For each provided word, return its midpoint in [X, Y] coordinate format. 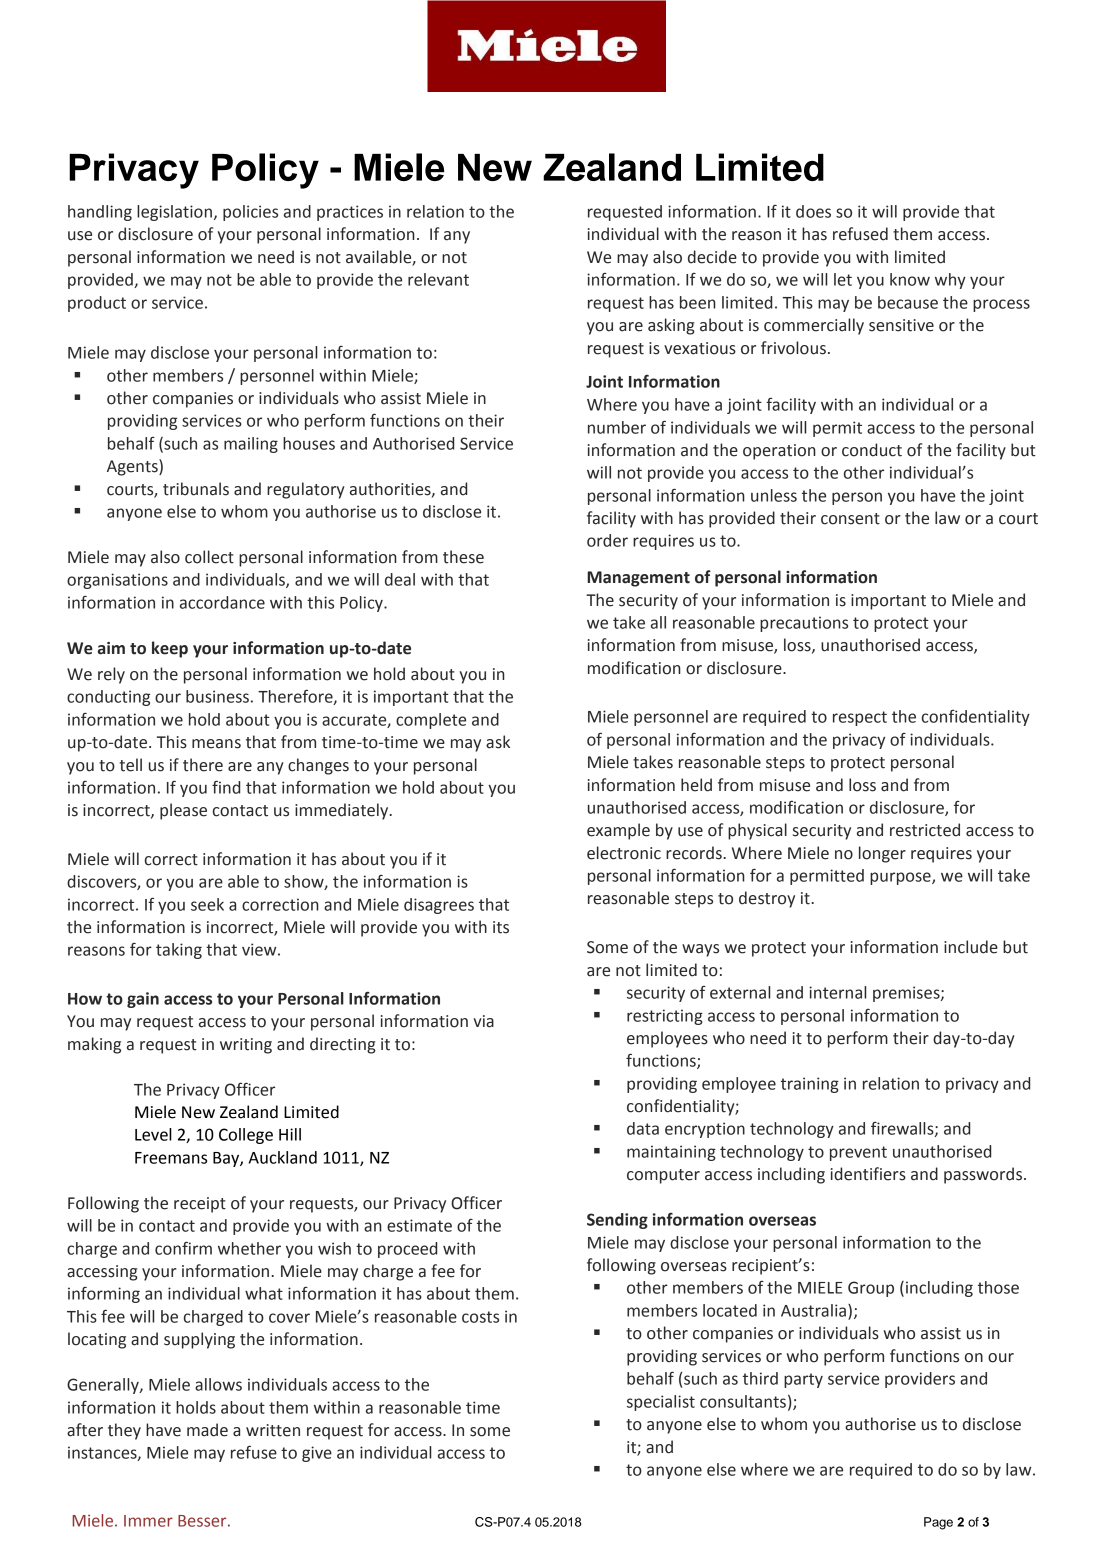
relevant [438, 279]
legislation [174, 213]
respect [860, 718]
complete [431, 721]
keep [170, 649]
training [810, 1085]
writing [246, 1046]
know [910, 279]
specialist [661, 1403]
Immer [148, 1521]
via [484, 1021]
